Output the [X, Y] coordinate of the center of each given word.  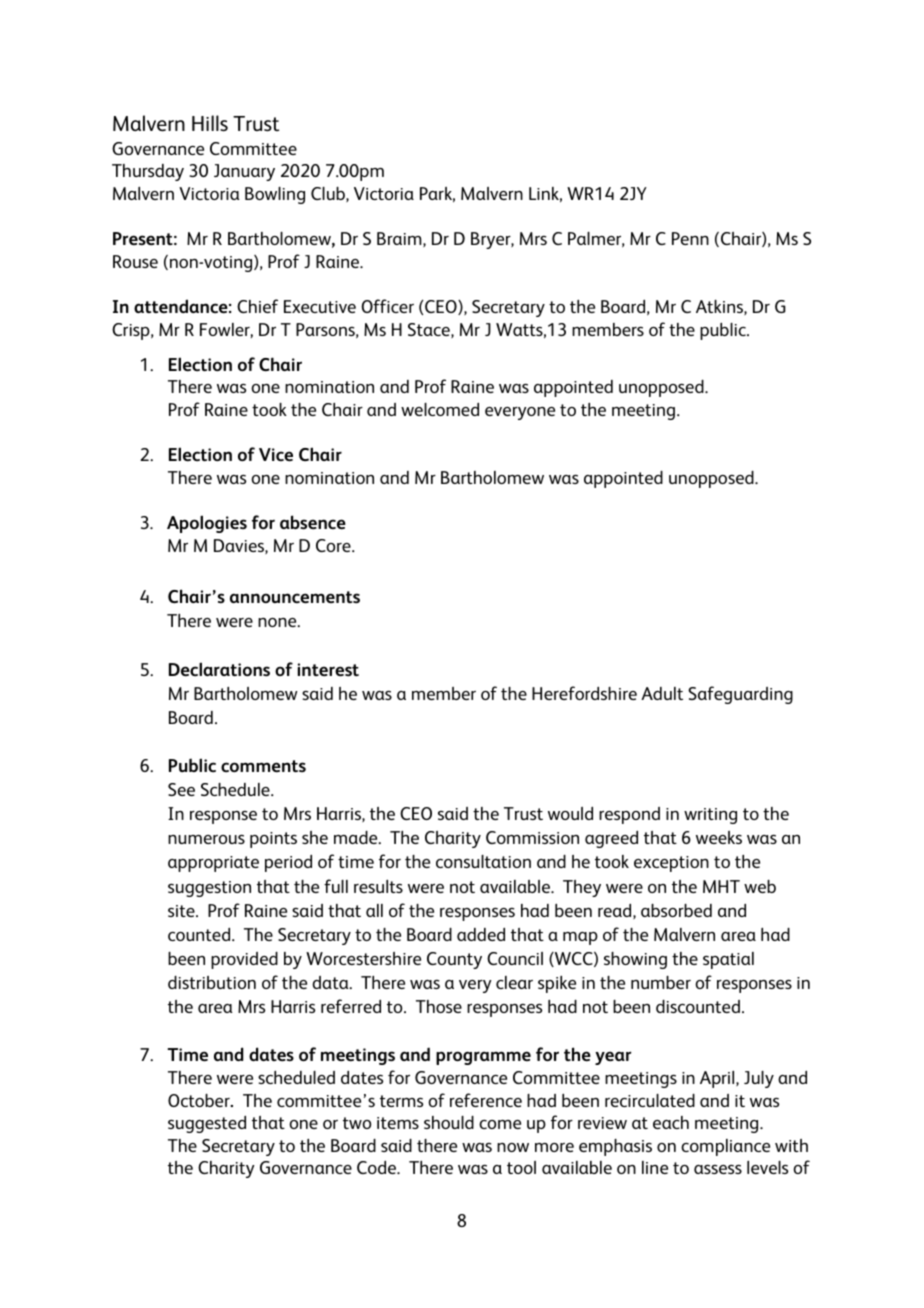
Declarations [219, 669]
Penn [690, 238]
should [449, 1122]
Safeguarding [740, 695]
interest [328, 670]
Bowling [275, 195]
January [244, 172]
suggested [207, 1124]
